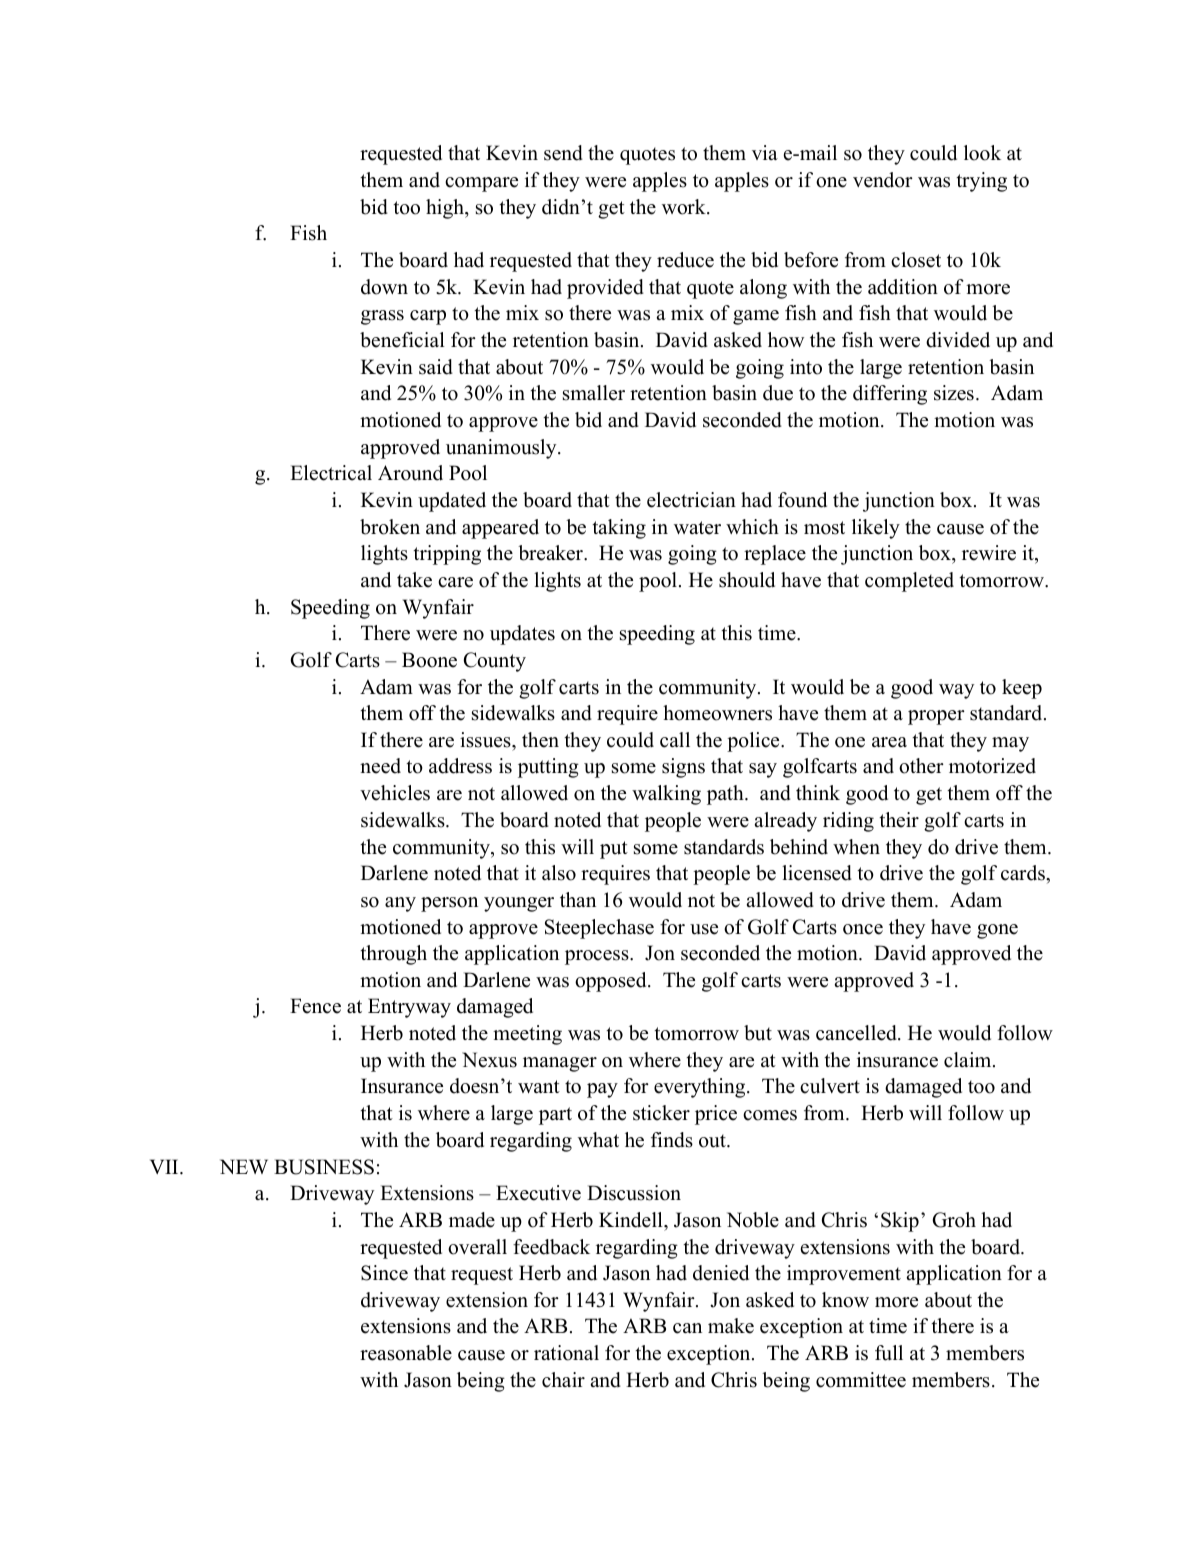 This page has width=1195, height=1547. What do you see at coordinates (598, 957) in the page?
I see `process` at bounding box center [598, 957].
